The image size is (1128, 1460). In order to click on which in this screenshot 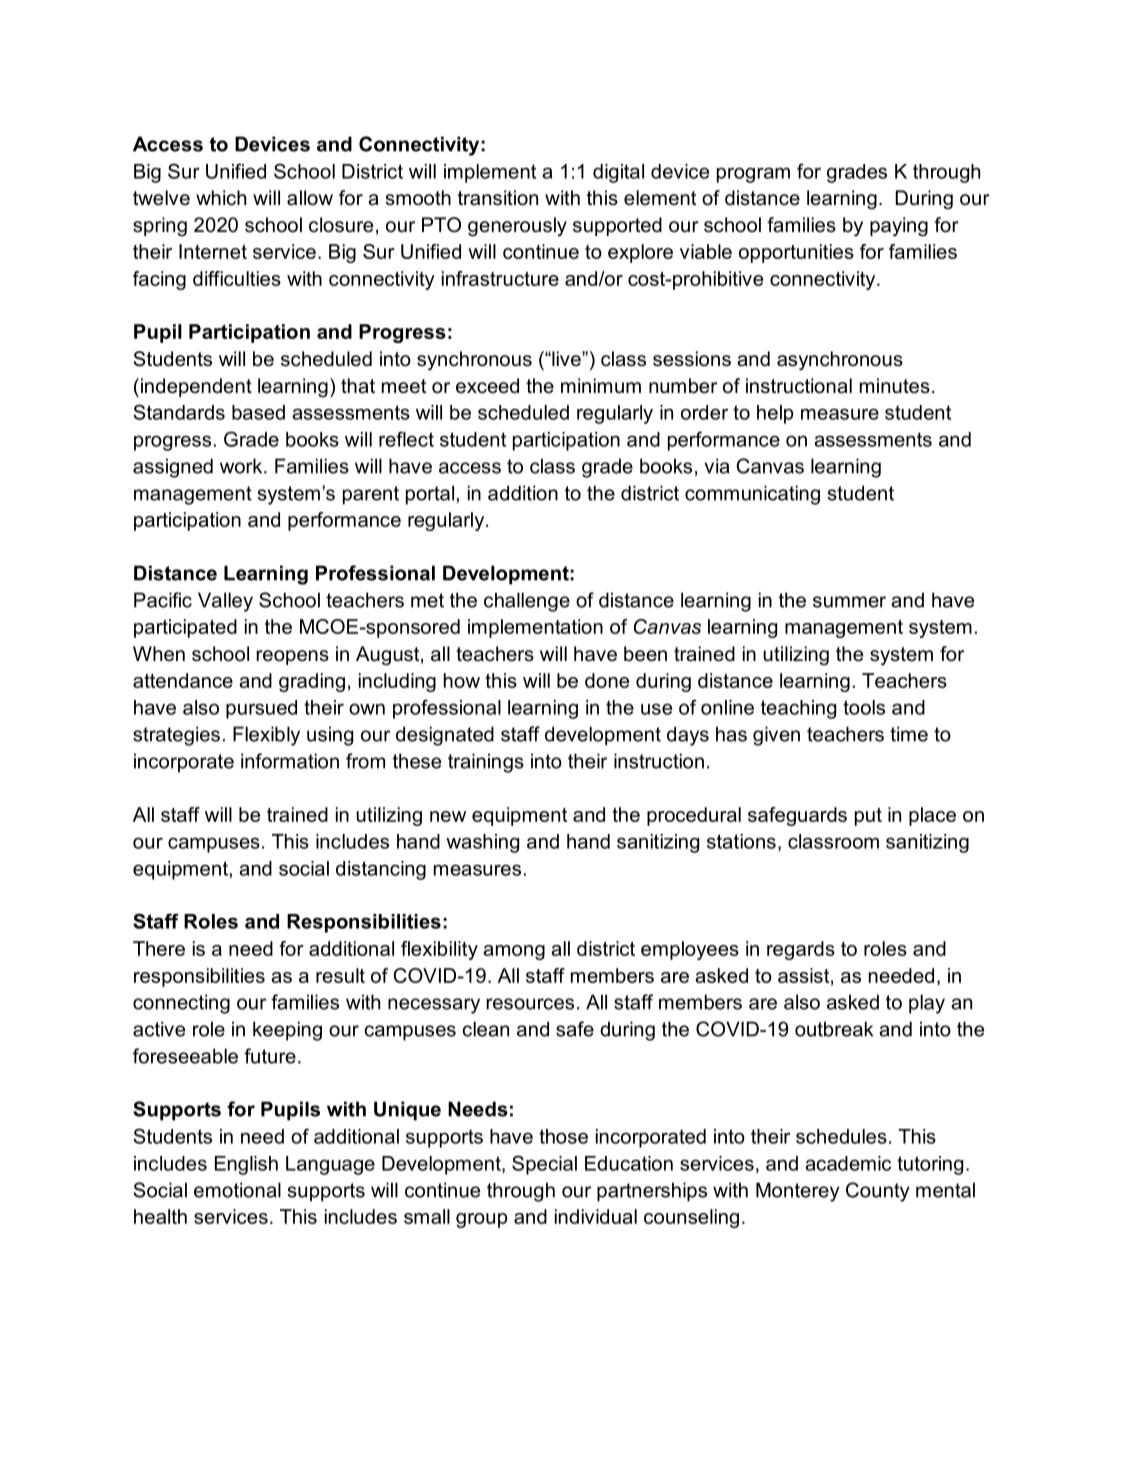, I will do `click(221, 198)`.
